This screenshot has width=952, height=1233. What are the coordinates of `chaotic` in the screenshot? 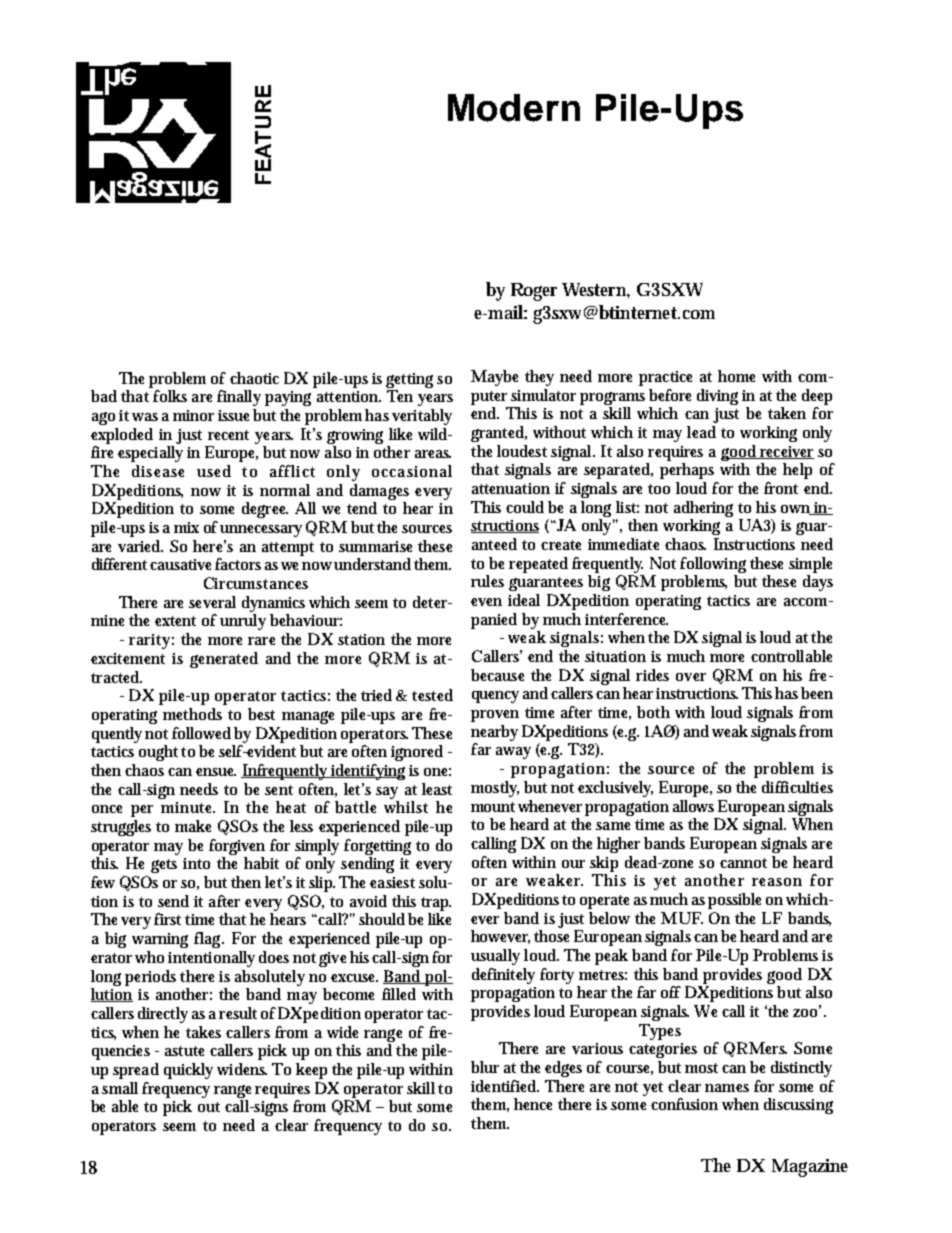 It's located at (254, 378).
